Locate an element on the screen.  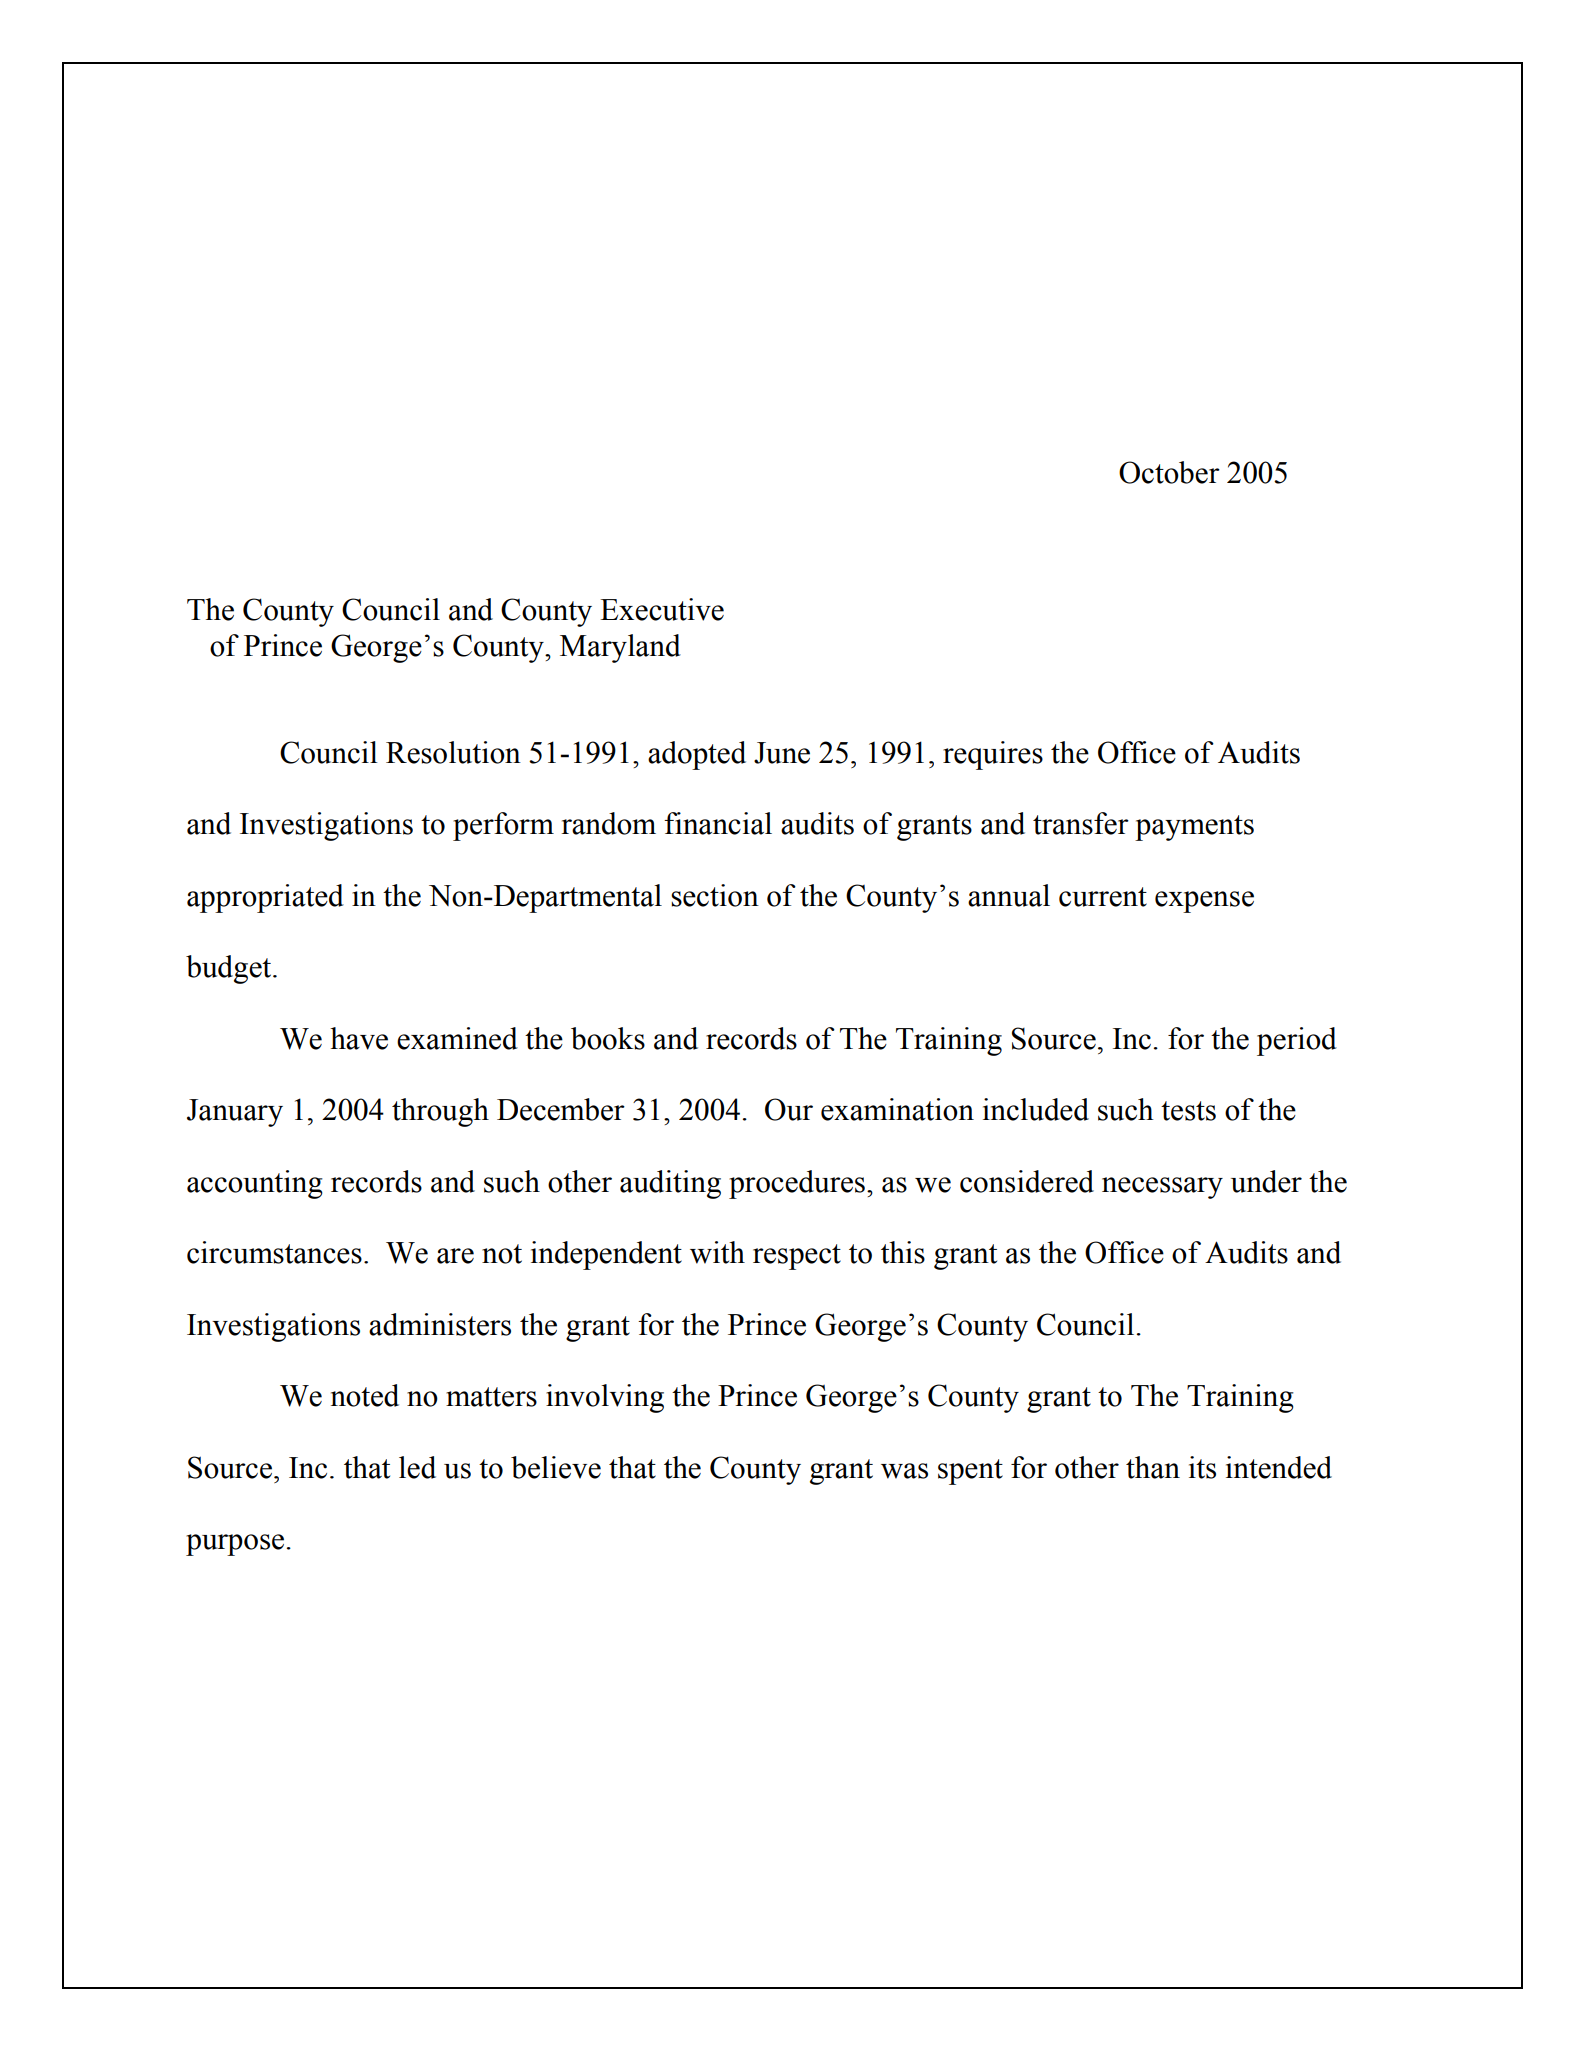
than is located at coordinates (1153, 1467).
